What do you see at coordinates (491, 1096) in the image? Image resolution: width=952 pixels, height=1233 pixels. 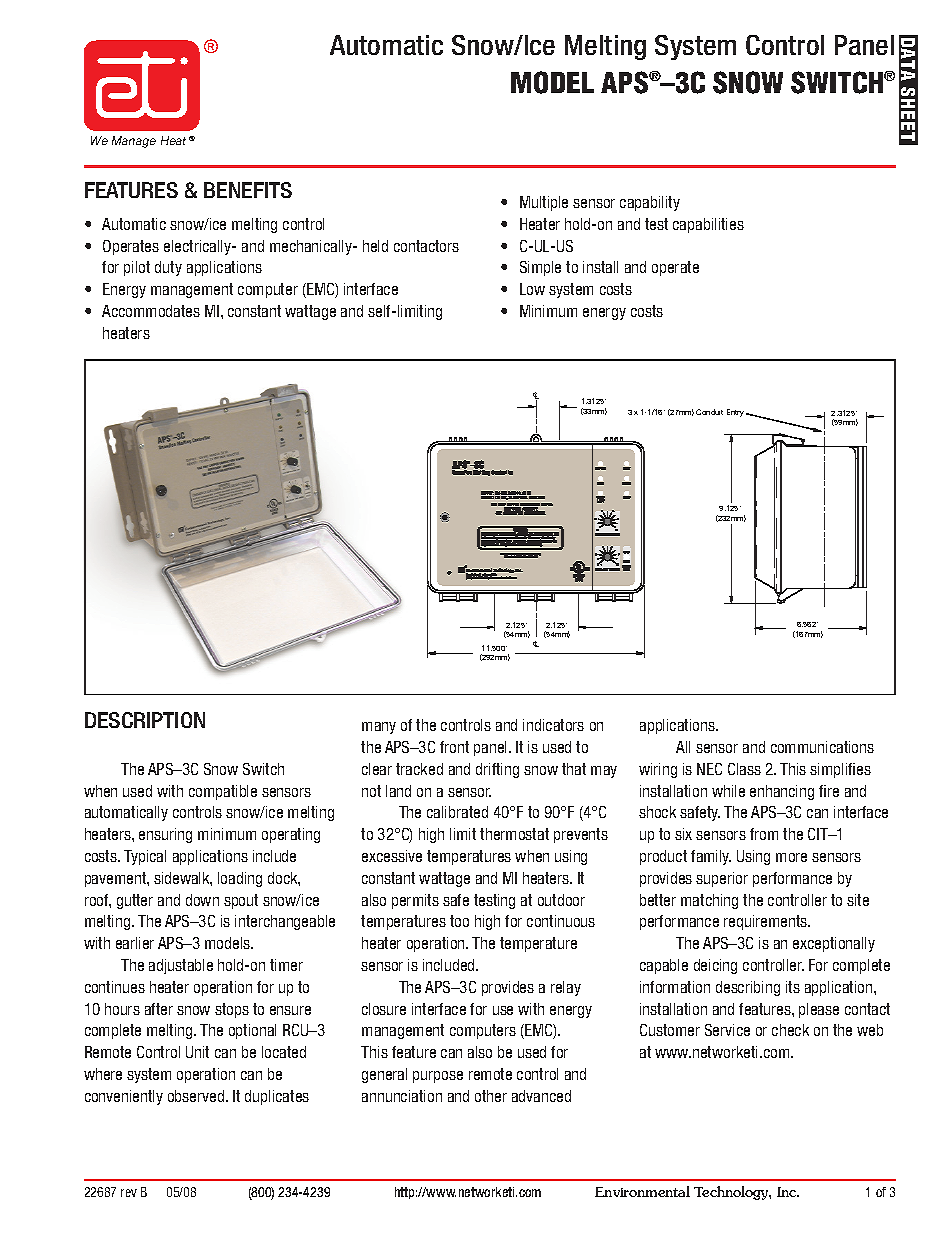 I see `other` at bounding box center [491, 1096].
